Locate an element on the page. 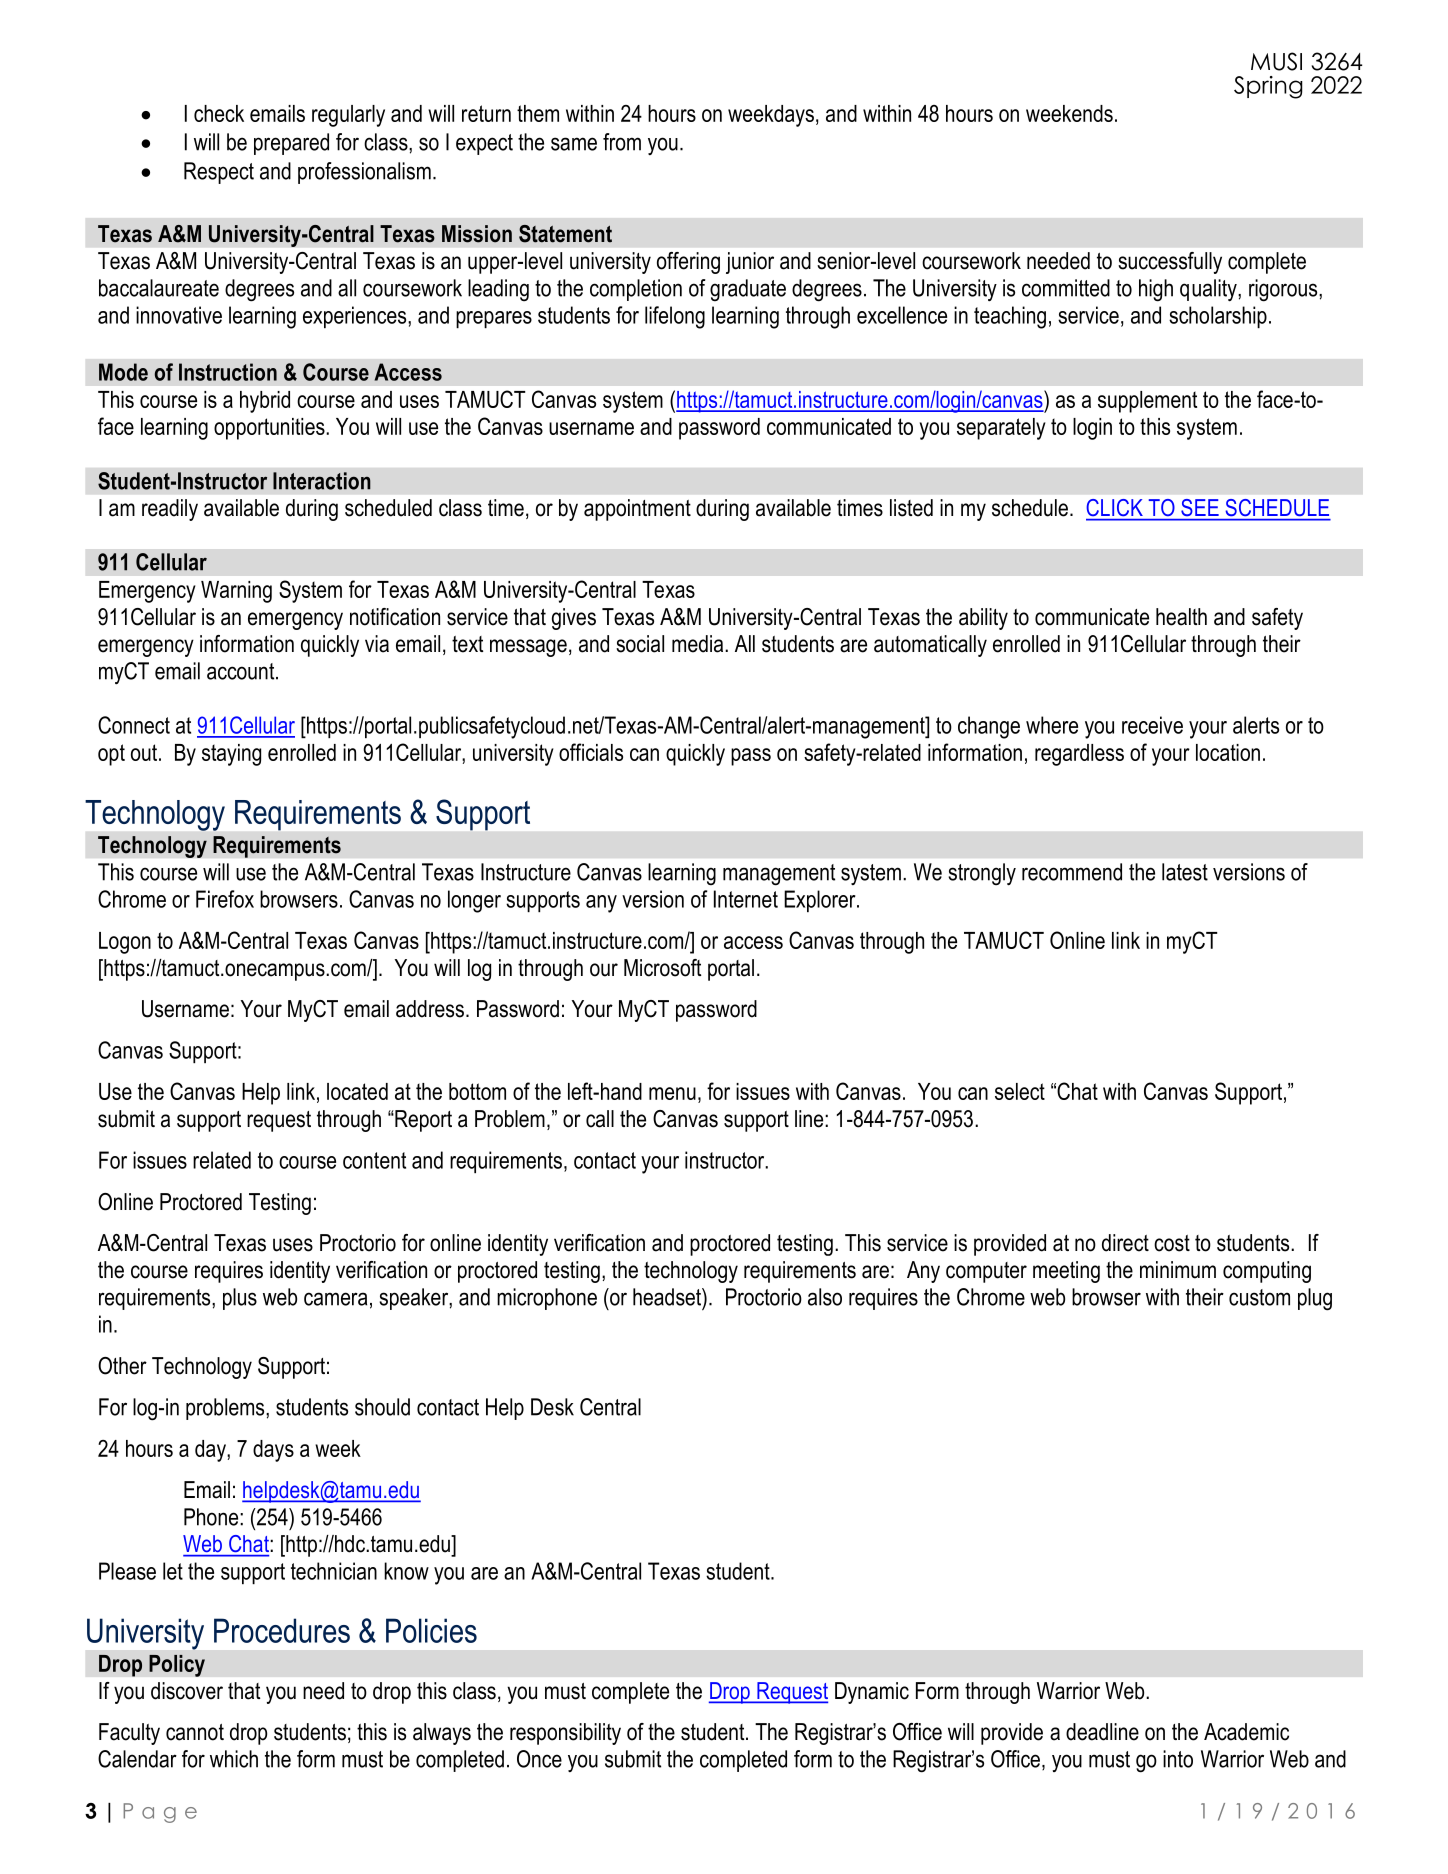 The image size is (1448, 1874). content is located at coordinates (374, 1160).
